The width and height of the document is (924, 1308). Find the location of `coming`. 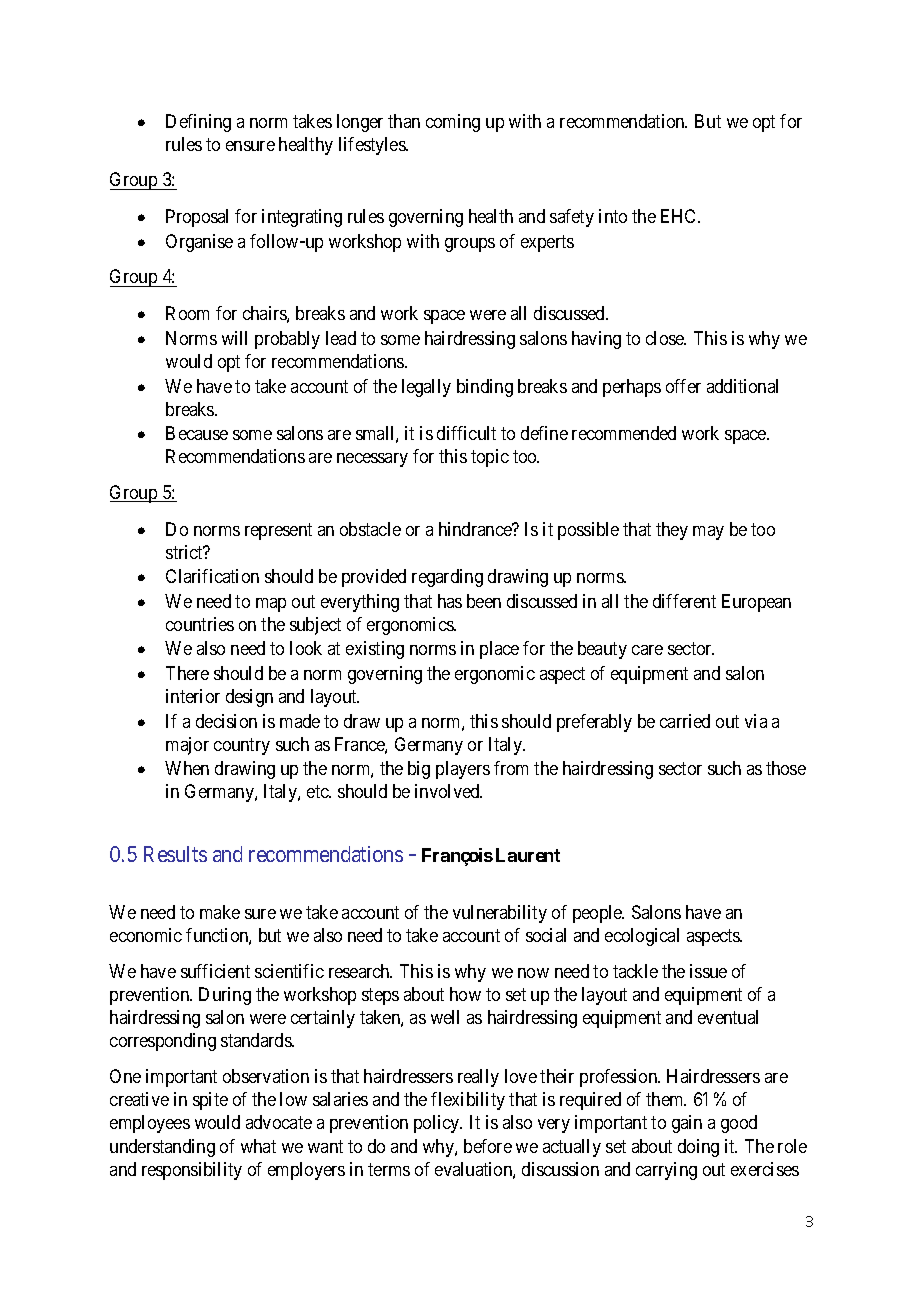

coming is located at coordinates (453, 123).
